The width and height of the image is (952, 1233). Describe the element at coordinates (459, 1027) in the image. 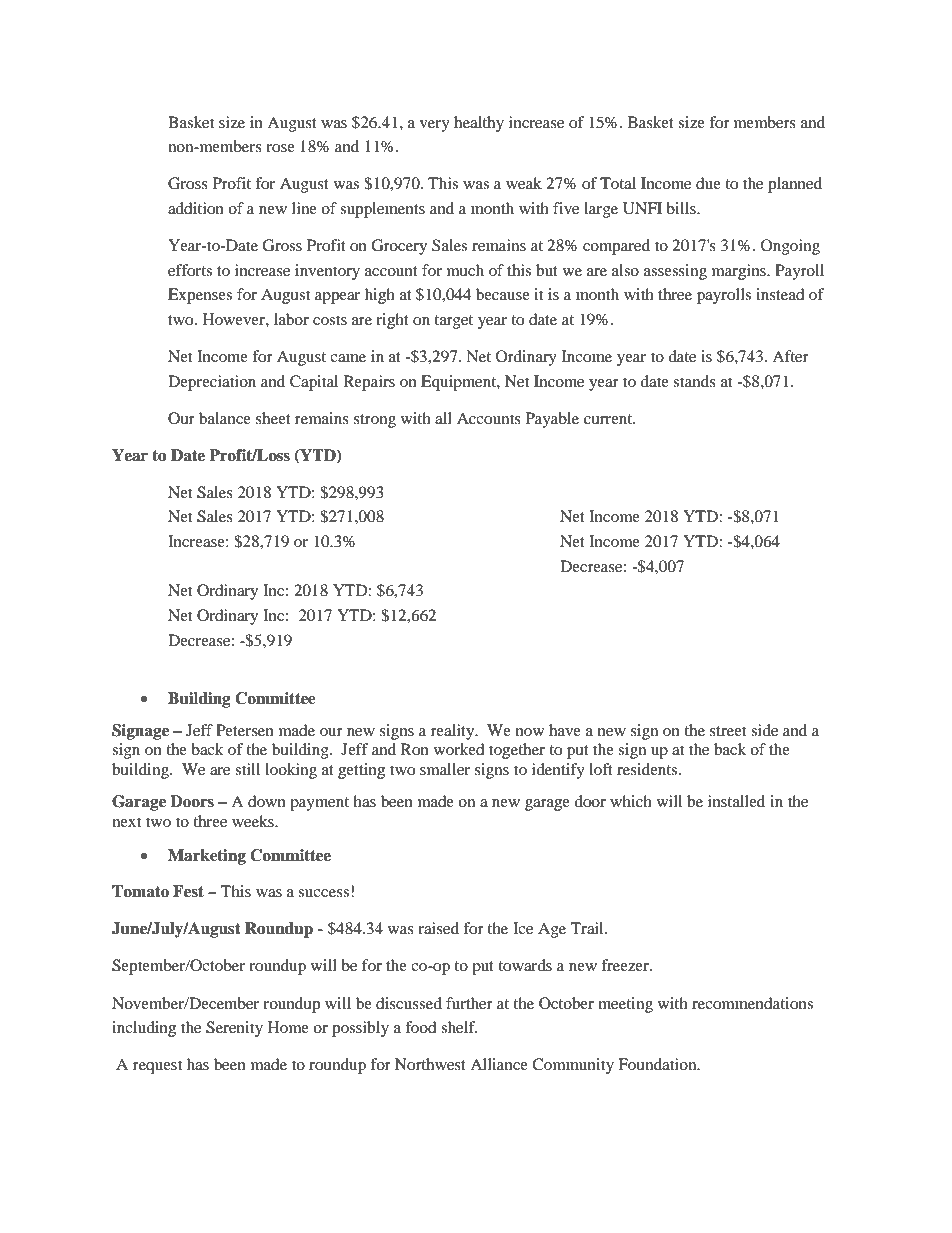

I see `shelf` at that location.
